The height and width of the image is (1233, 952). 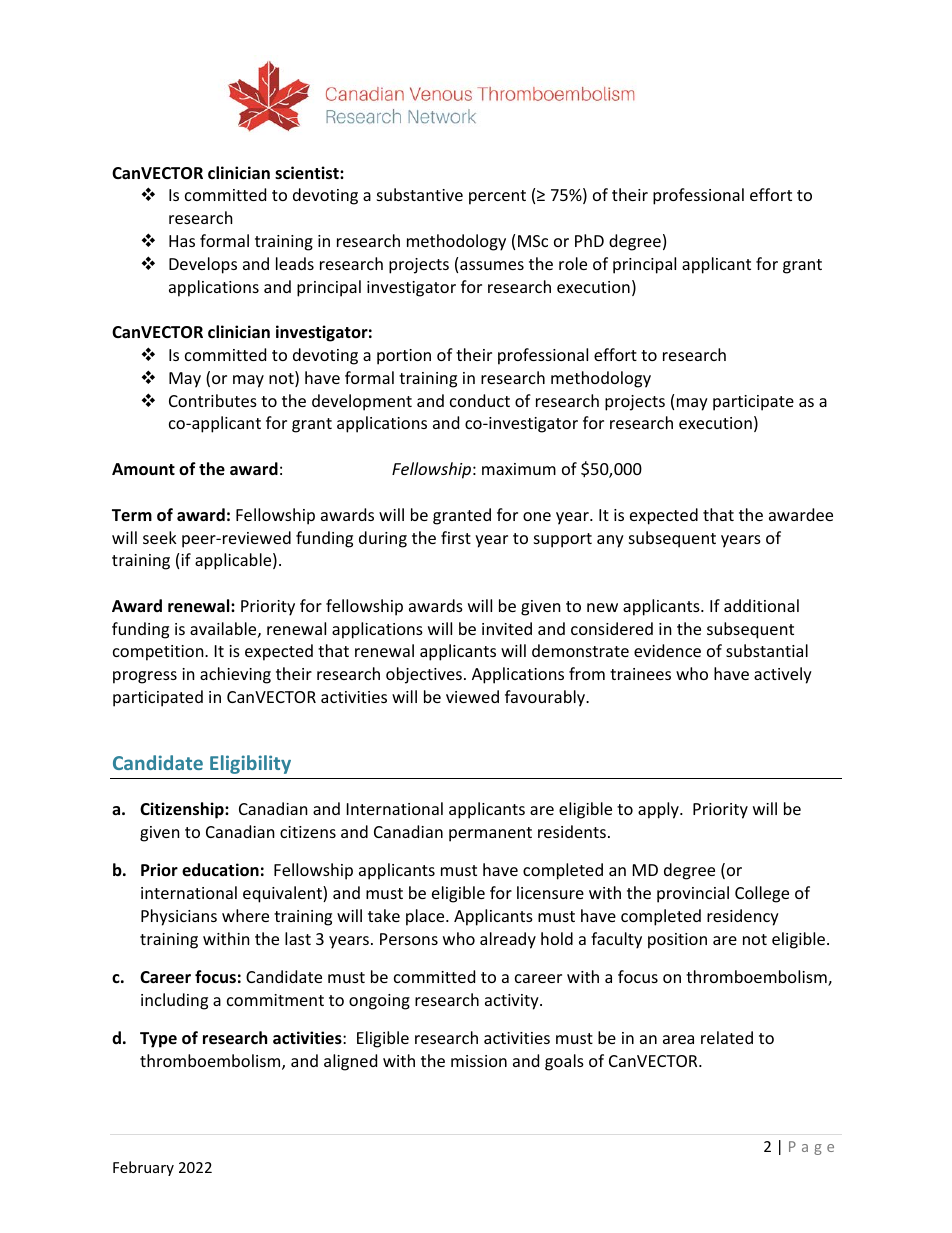 I want to click on Has, so click(x=182, y=241).
